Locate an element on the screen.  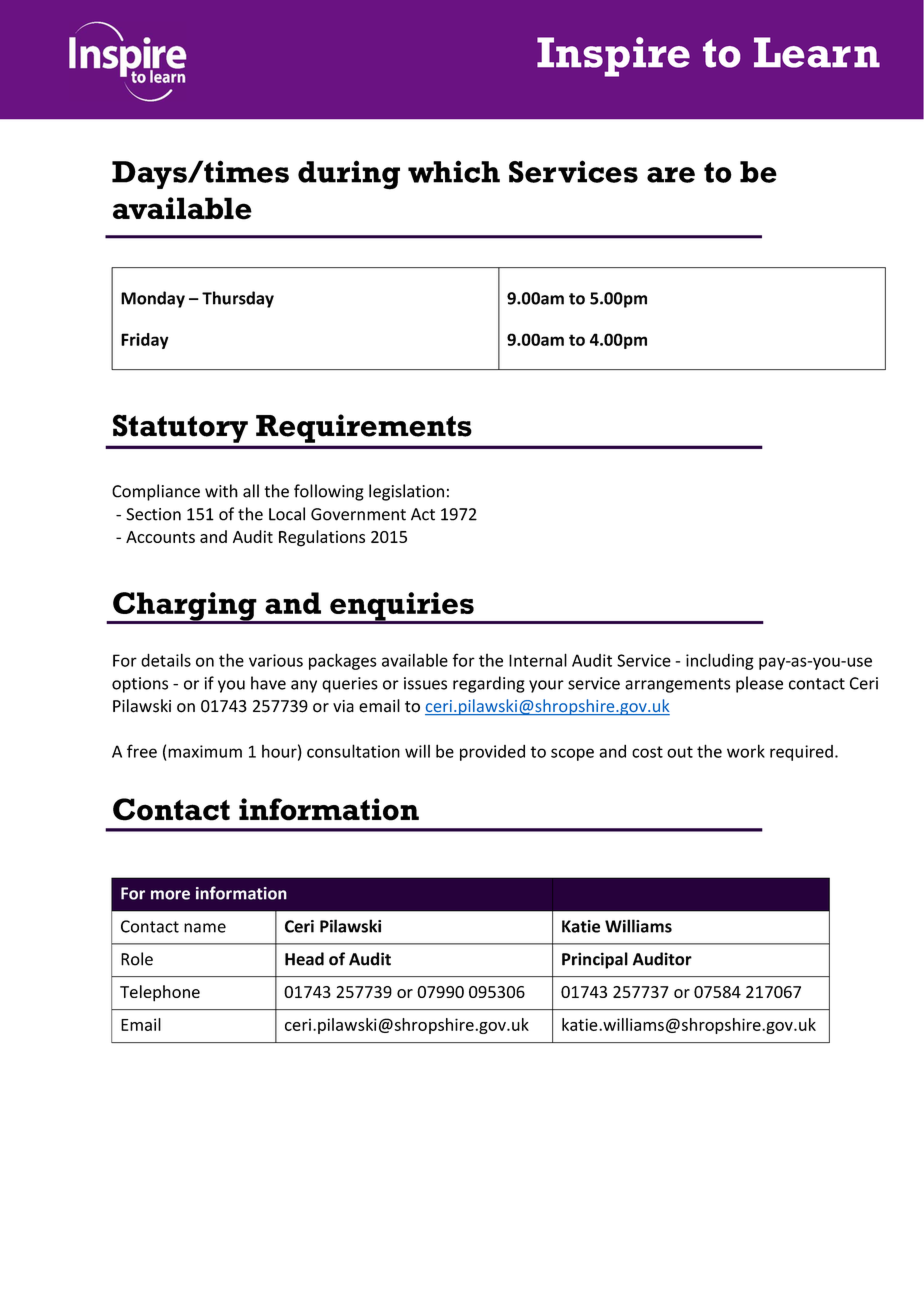
name is located at coordinates (205, 928).
